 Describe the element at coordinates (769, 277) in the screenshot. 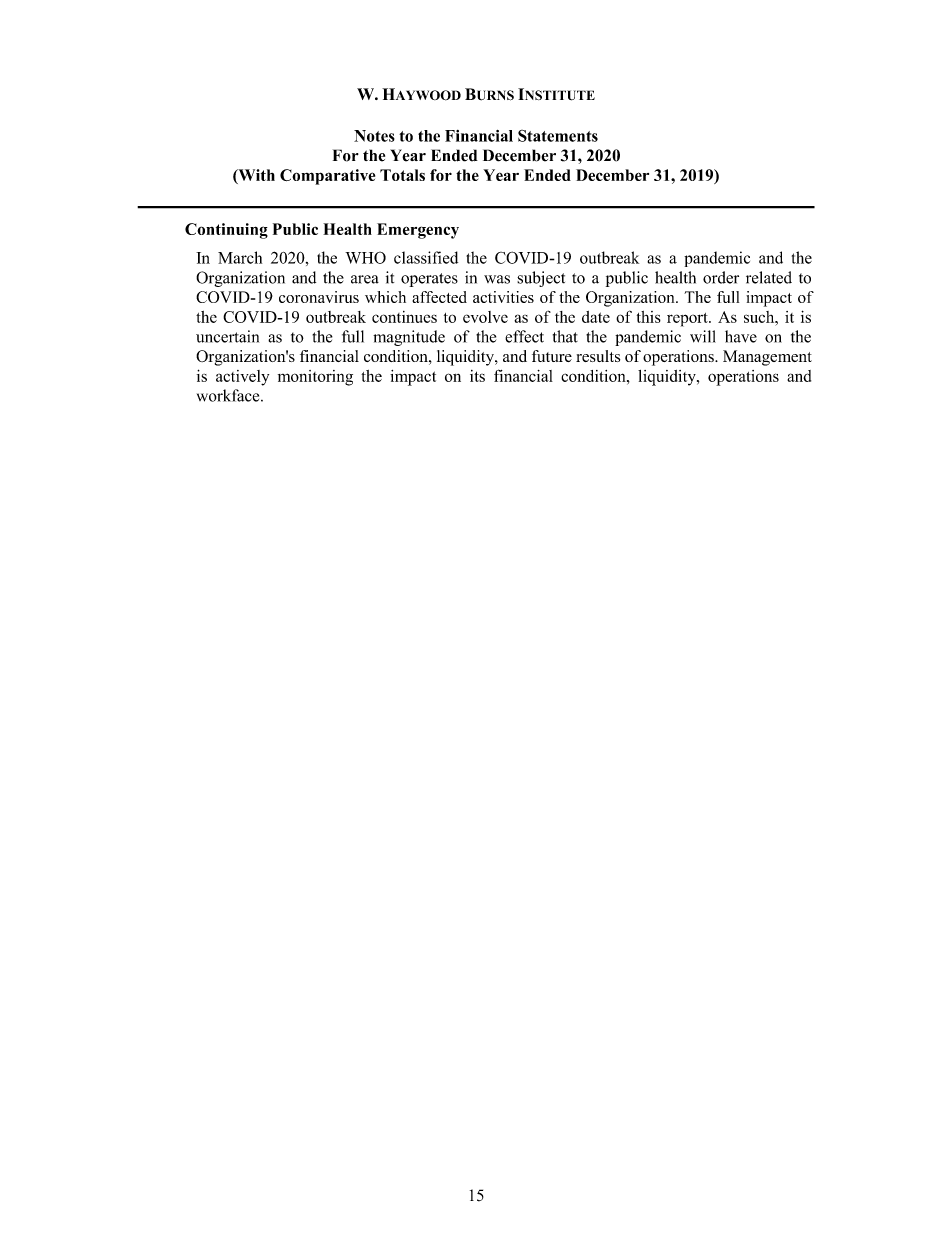

I see `related` at that location.
